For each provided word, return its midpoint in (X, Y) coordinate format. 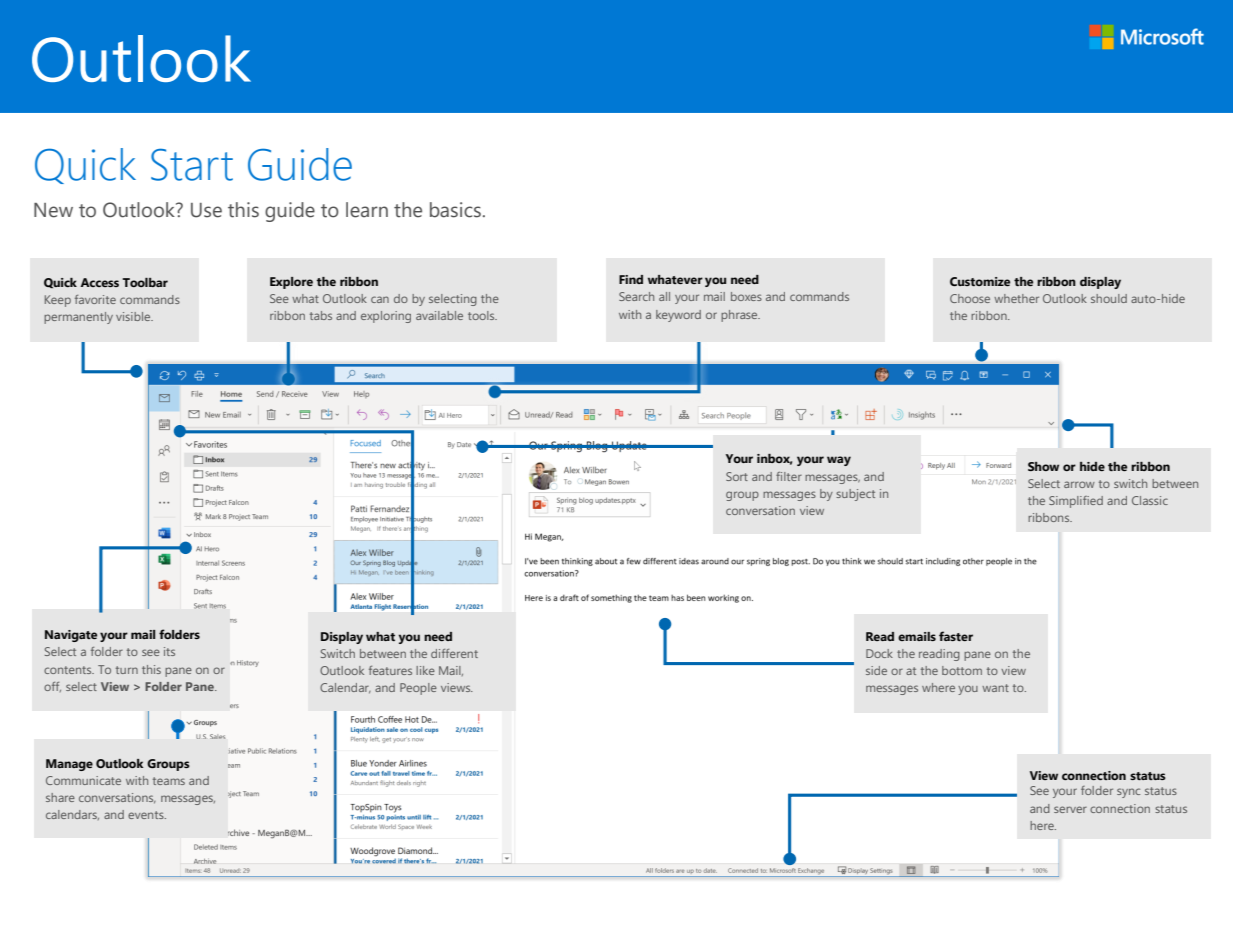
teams (169, 781)
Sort (737, 476)
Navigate (71, 636)
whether (1016, 298)
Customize (980, 281)
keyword (678, 316)
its (169, 651)
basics (455, 210)
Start (192, 164)
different (454, 653)
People (418, 689)
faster (956, 636)
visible (134, 316)
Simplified (1076, 502)
